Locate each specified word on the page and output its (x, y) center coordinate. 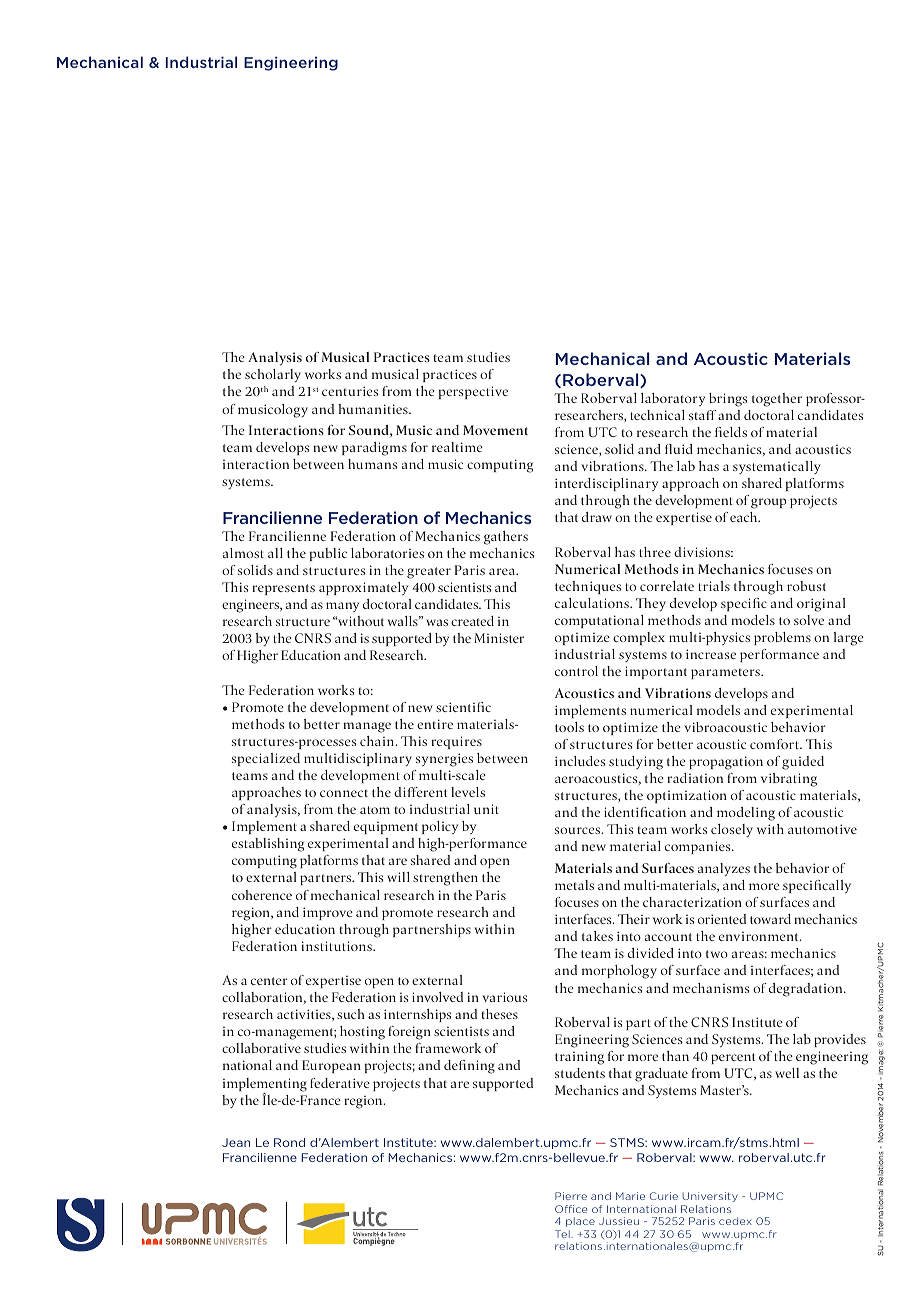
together (777, 400)
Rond (289, 1142)
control (576, 671)
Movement (495, 430)
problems (782, 638)
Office (571, 1209)
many (342, 607)
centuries (350, 391)
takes (597, 936)
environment (760, 936)
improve (328, 913)
